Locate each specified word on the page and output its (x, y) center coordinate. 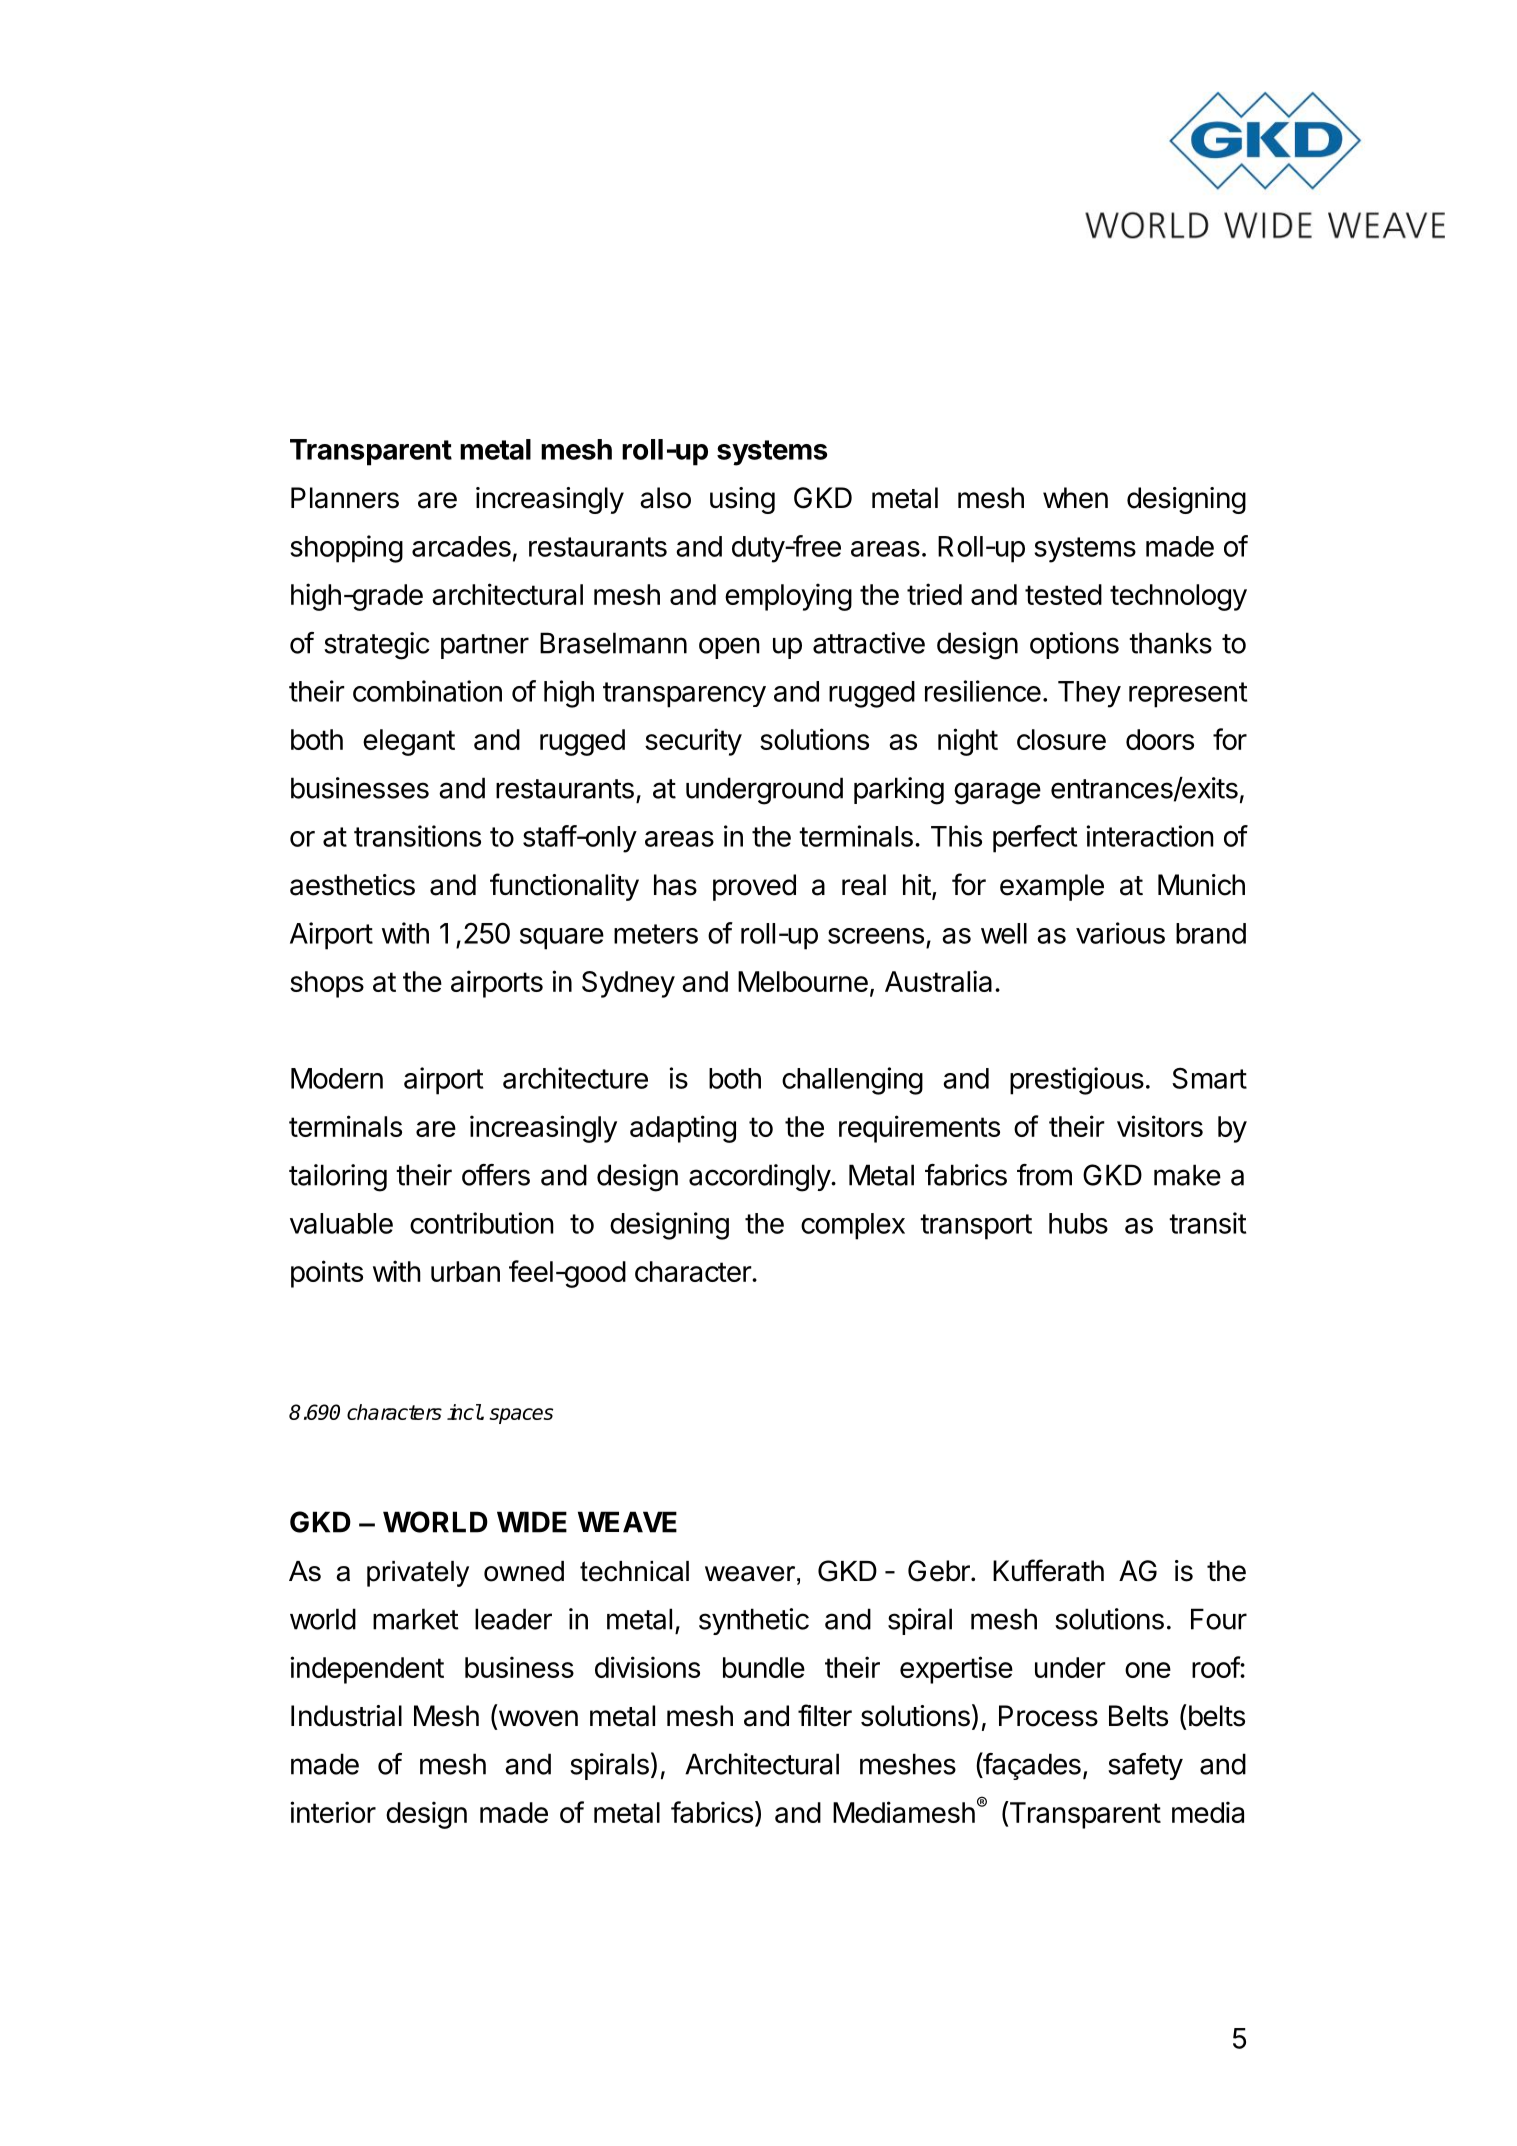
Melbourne (803, 981)
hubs (1078, 1223)
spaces (521, 1416)
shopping (346, 549)
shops (327, 984)
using (742, 500)
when (1075, 498)
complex (853, 1226)
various (1120, 933)
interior (333, 1812)
